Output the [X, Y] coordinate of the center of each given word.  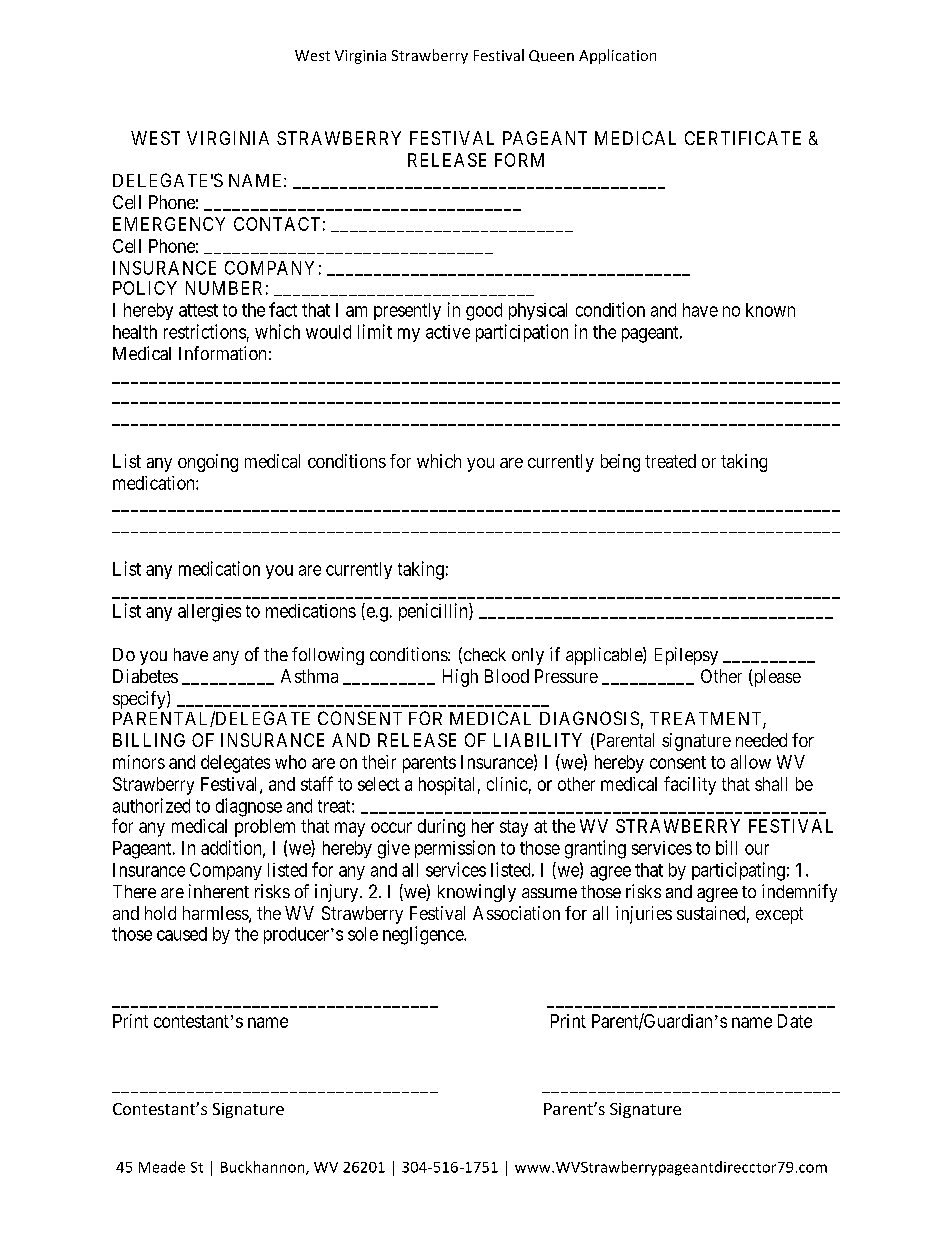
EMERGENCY [169, 224]
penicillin [434, 612]
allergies [209, 613]
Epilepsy [686, 656]
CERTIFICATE [743, 138]
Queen [551, 56]
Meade [162, 1167]
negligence [424, 935]
